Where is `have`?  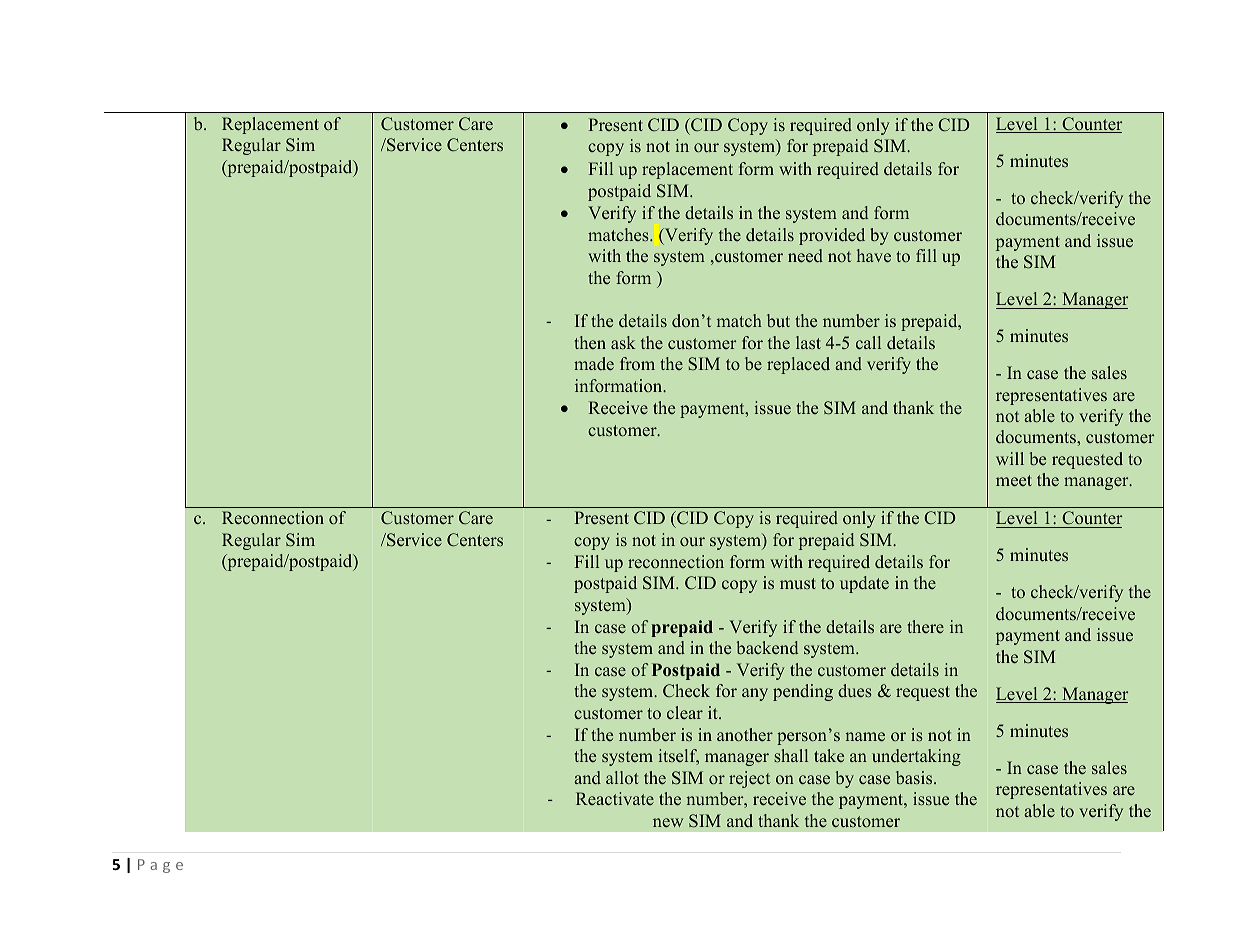 have is located at coordinates (874, 256).
